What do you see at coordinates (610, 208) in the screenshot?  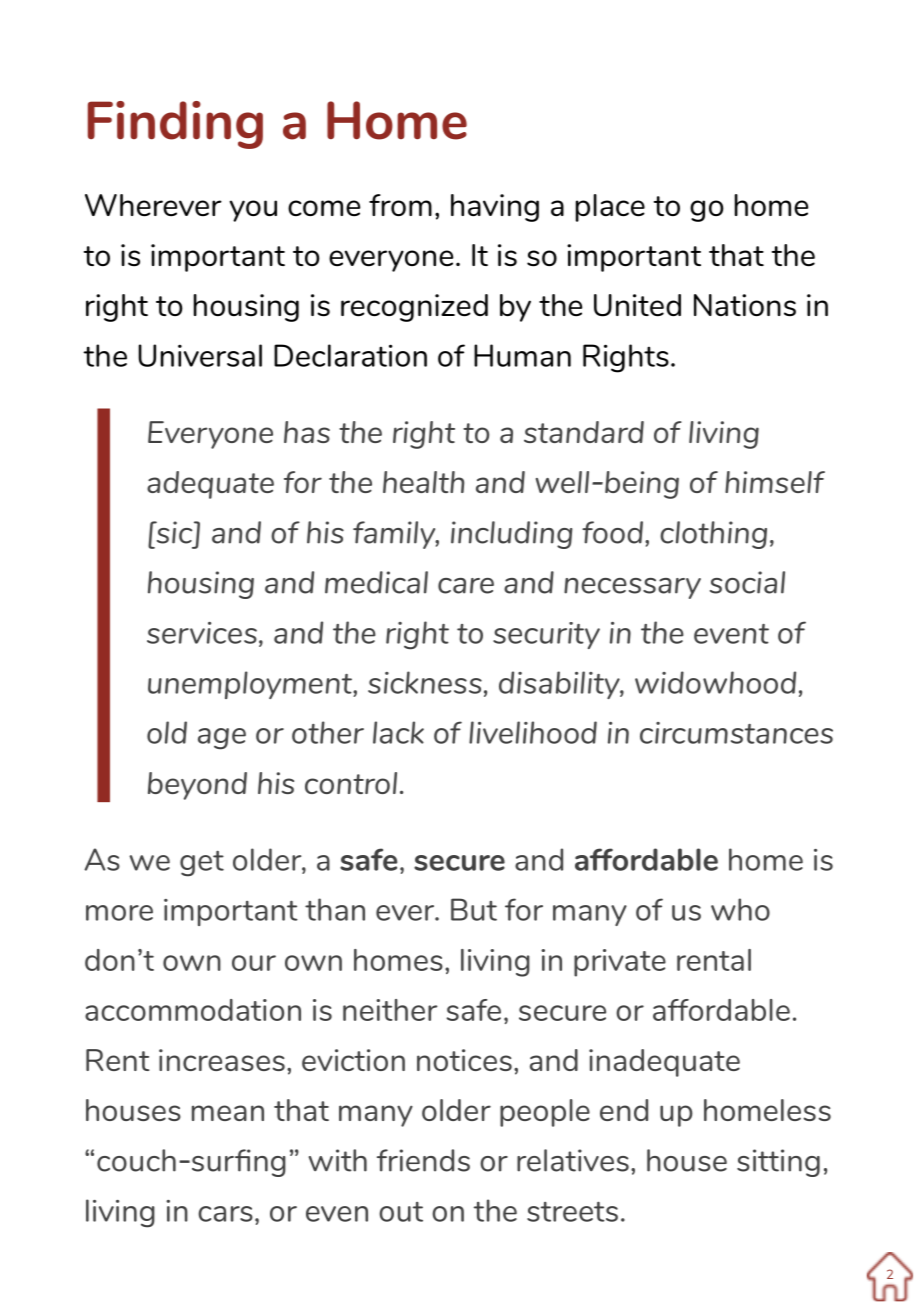 I see `place` at bounding box center [610, 208].
